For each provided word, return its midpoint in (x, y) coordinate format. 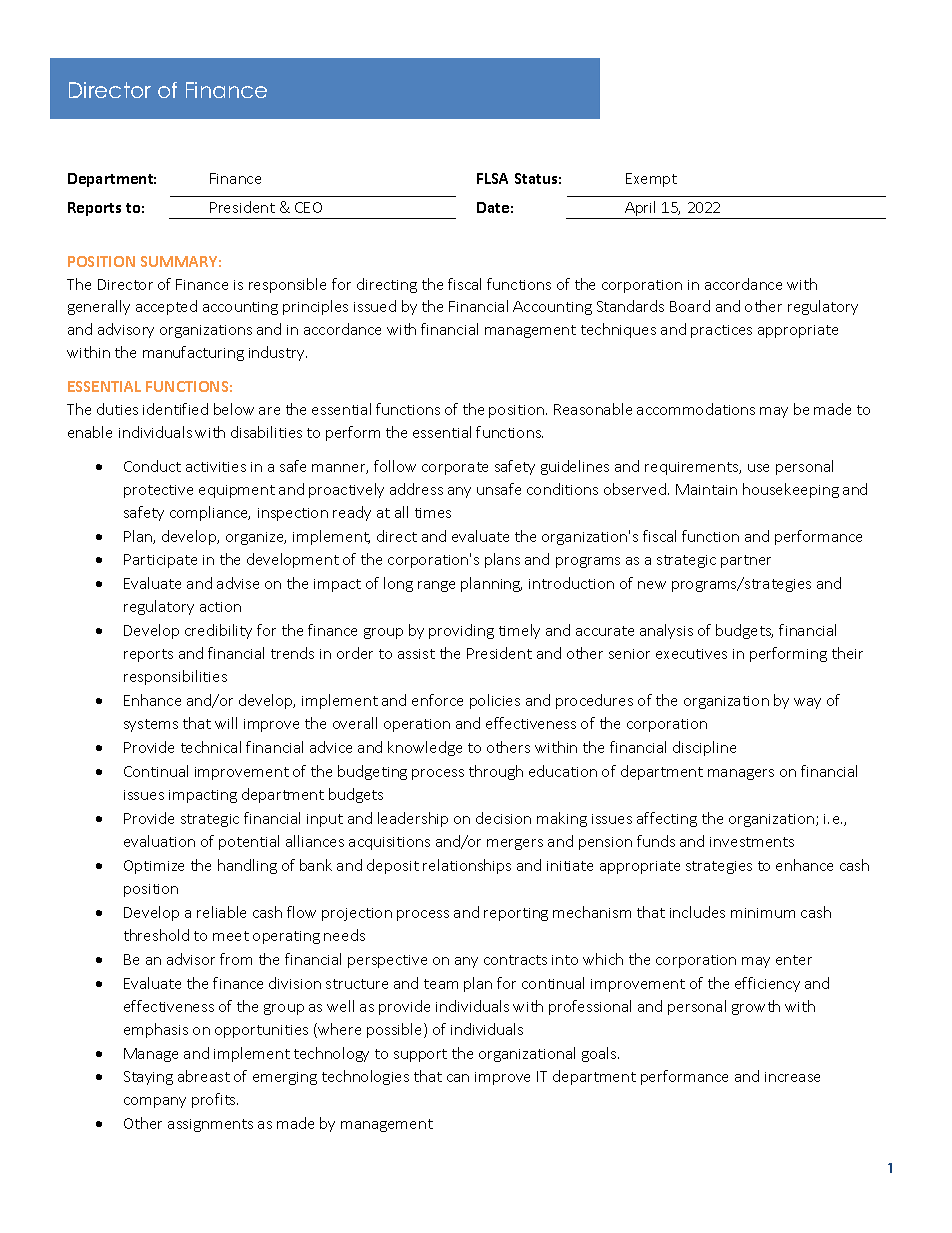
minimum (763, 913)
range (436, 586)
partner (746, 561)
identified (175, 409)
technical (211, 747)
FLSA (492, 178)
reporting (516, 914)
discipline (704, 748)
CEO (308, 207)
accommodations (696, 409)
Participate (160, 561)
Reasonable (593, 409)
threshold (156, 935)
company (155, 1102)
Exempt (651, 180)
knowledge (425, 748)
